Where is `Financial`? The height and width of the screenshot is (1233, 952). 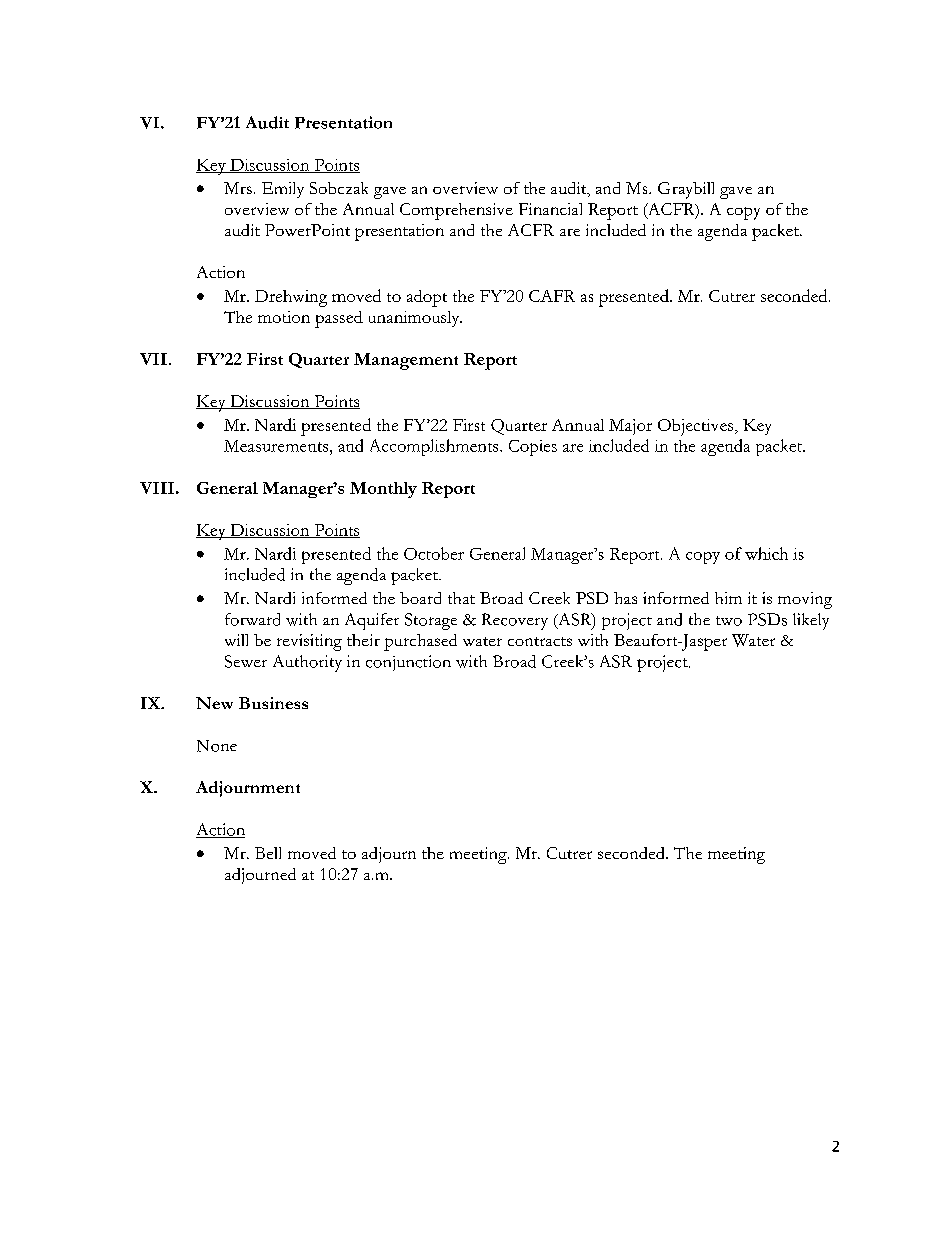
Financial is located at coordinates (550, 209).
